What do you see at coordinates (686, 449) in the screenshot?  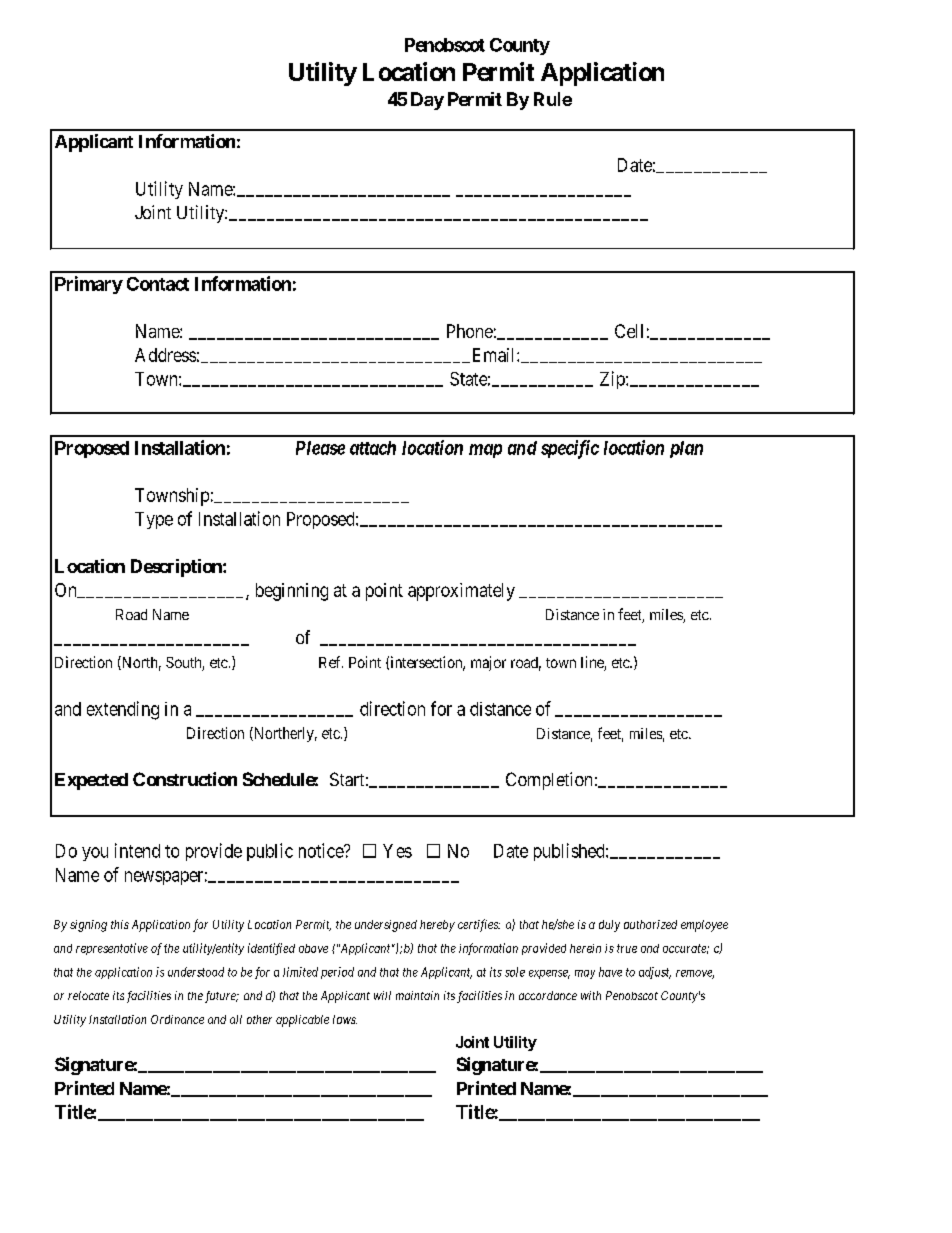 I see `plan` at bounding box center [686, 449].
